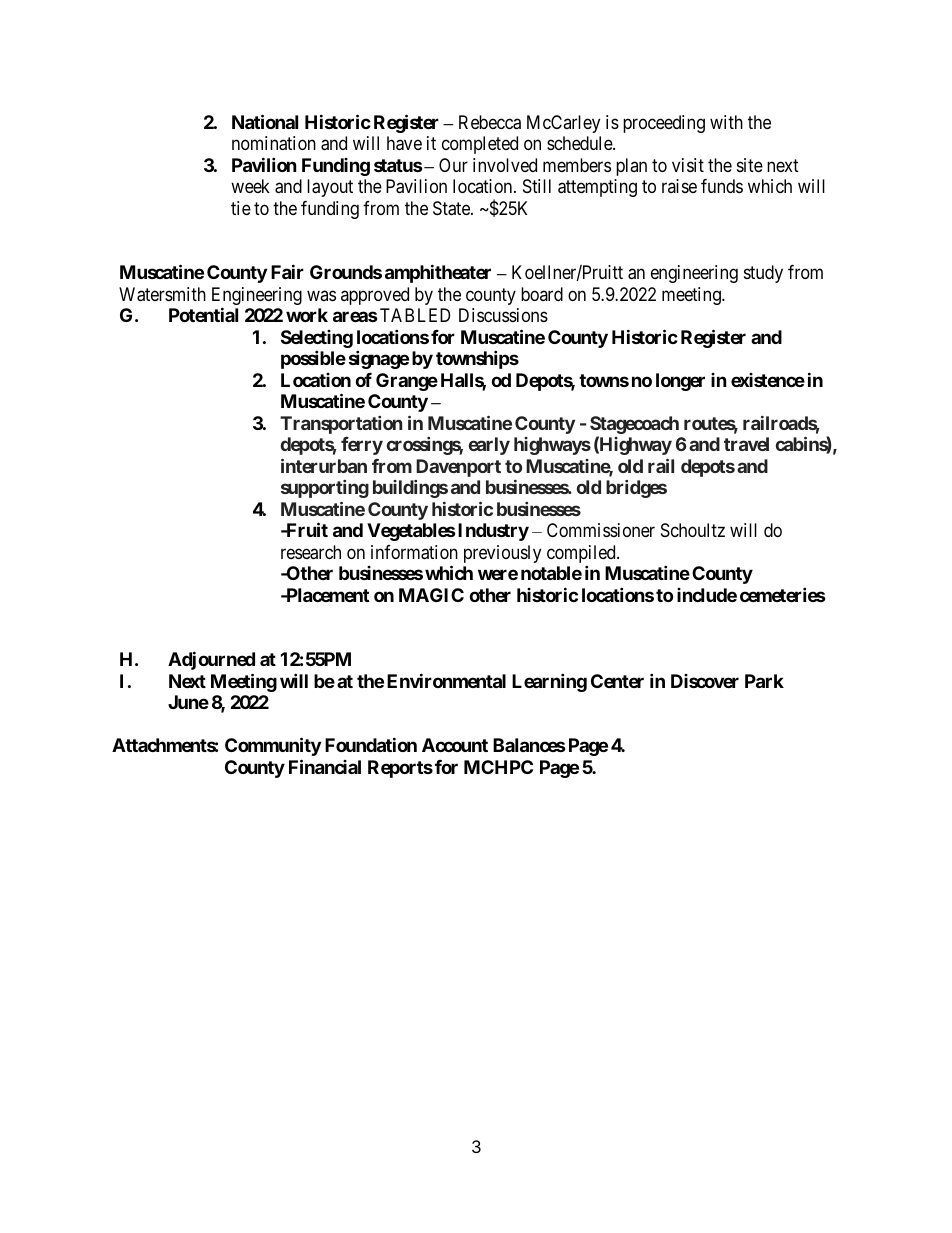  Describe the element at coordinates (455, 745) in the document. I see `Account` at that location.
